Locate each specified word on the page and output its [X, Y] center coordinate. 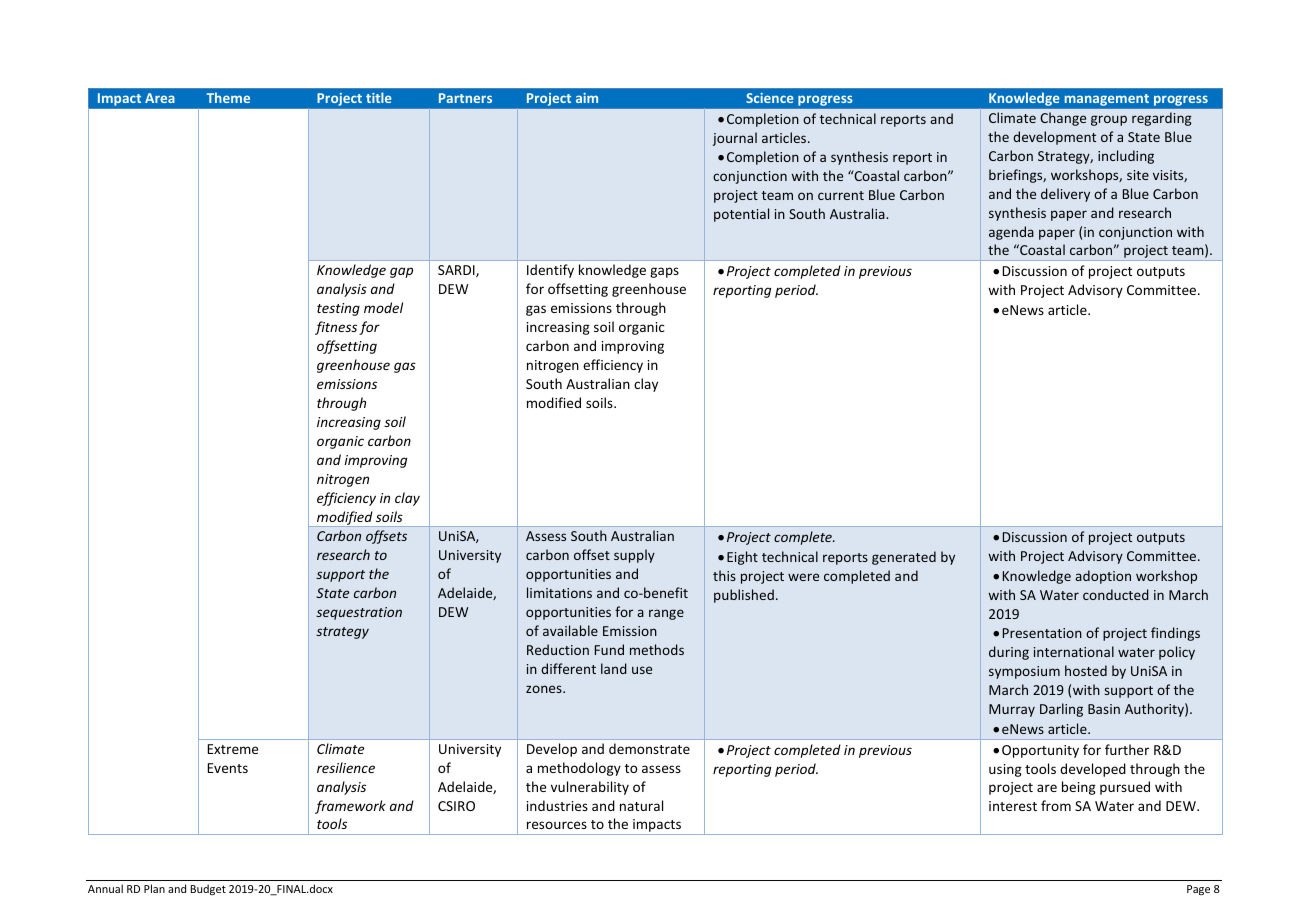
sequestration [359, 613]
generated [904, 558]
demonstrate [649, 748]
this [724, 575]
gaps [664, 272]
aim [587, 98]
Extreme [233, 749]
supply [634, 556]
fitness [336, 328]
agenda [1011, 233]
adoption [1103, 577]
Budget [208, 889]
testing [338, 309]
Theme [228, 97]
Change [1063, 119]
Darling [1061, 710]
